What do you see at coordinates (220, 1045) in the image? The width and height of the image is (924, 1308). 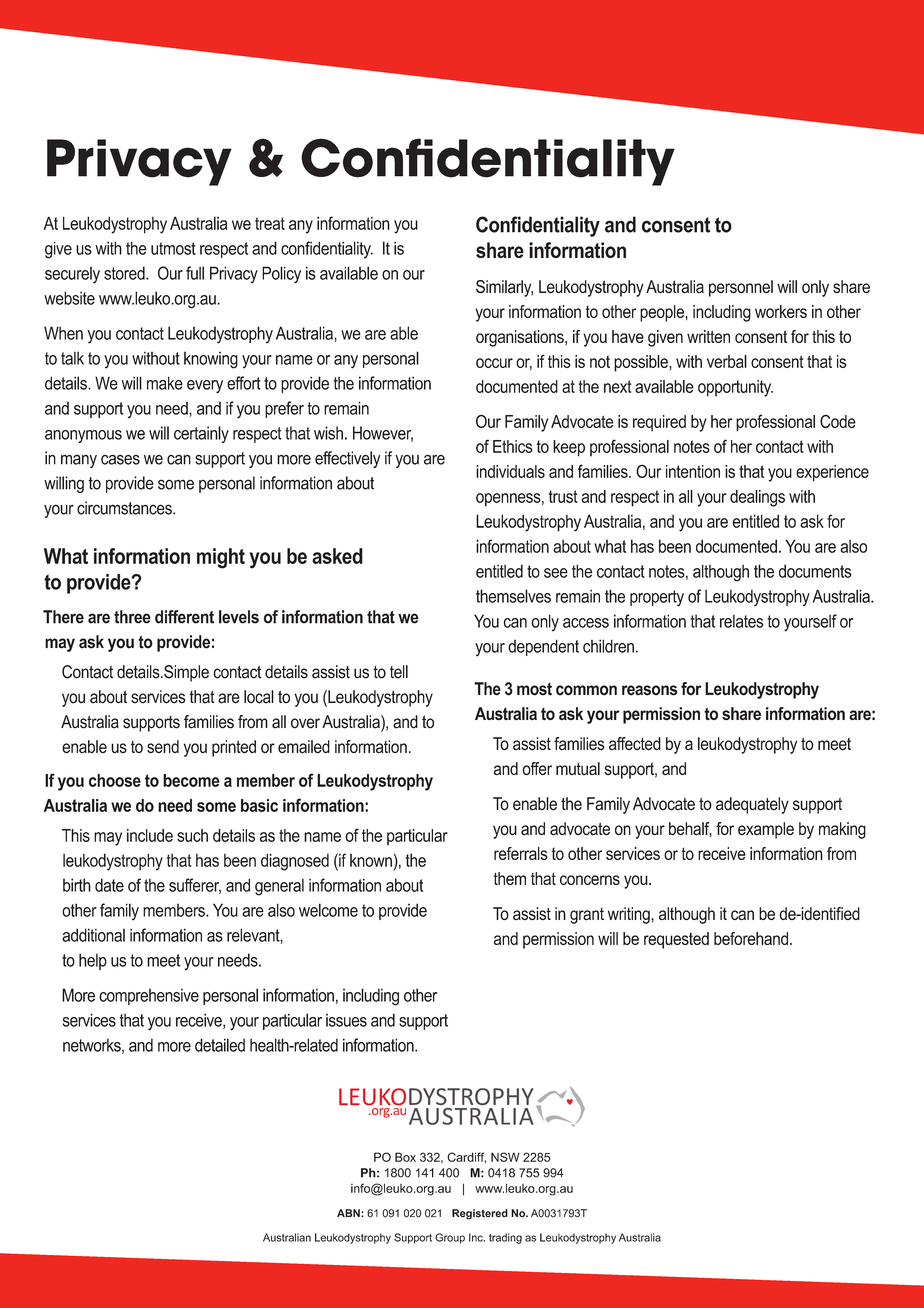 I see `detailed` at bounding box center [220, 1045].
